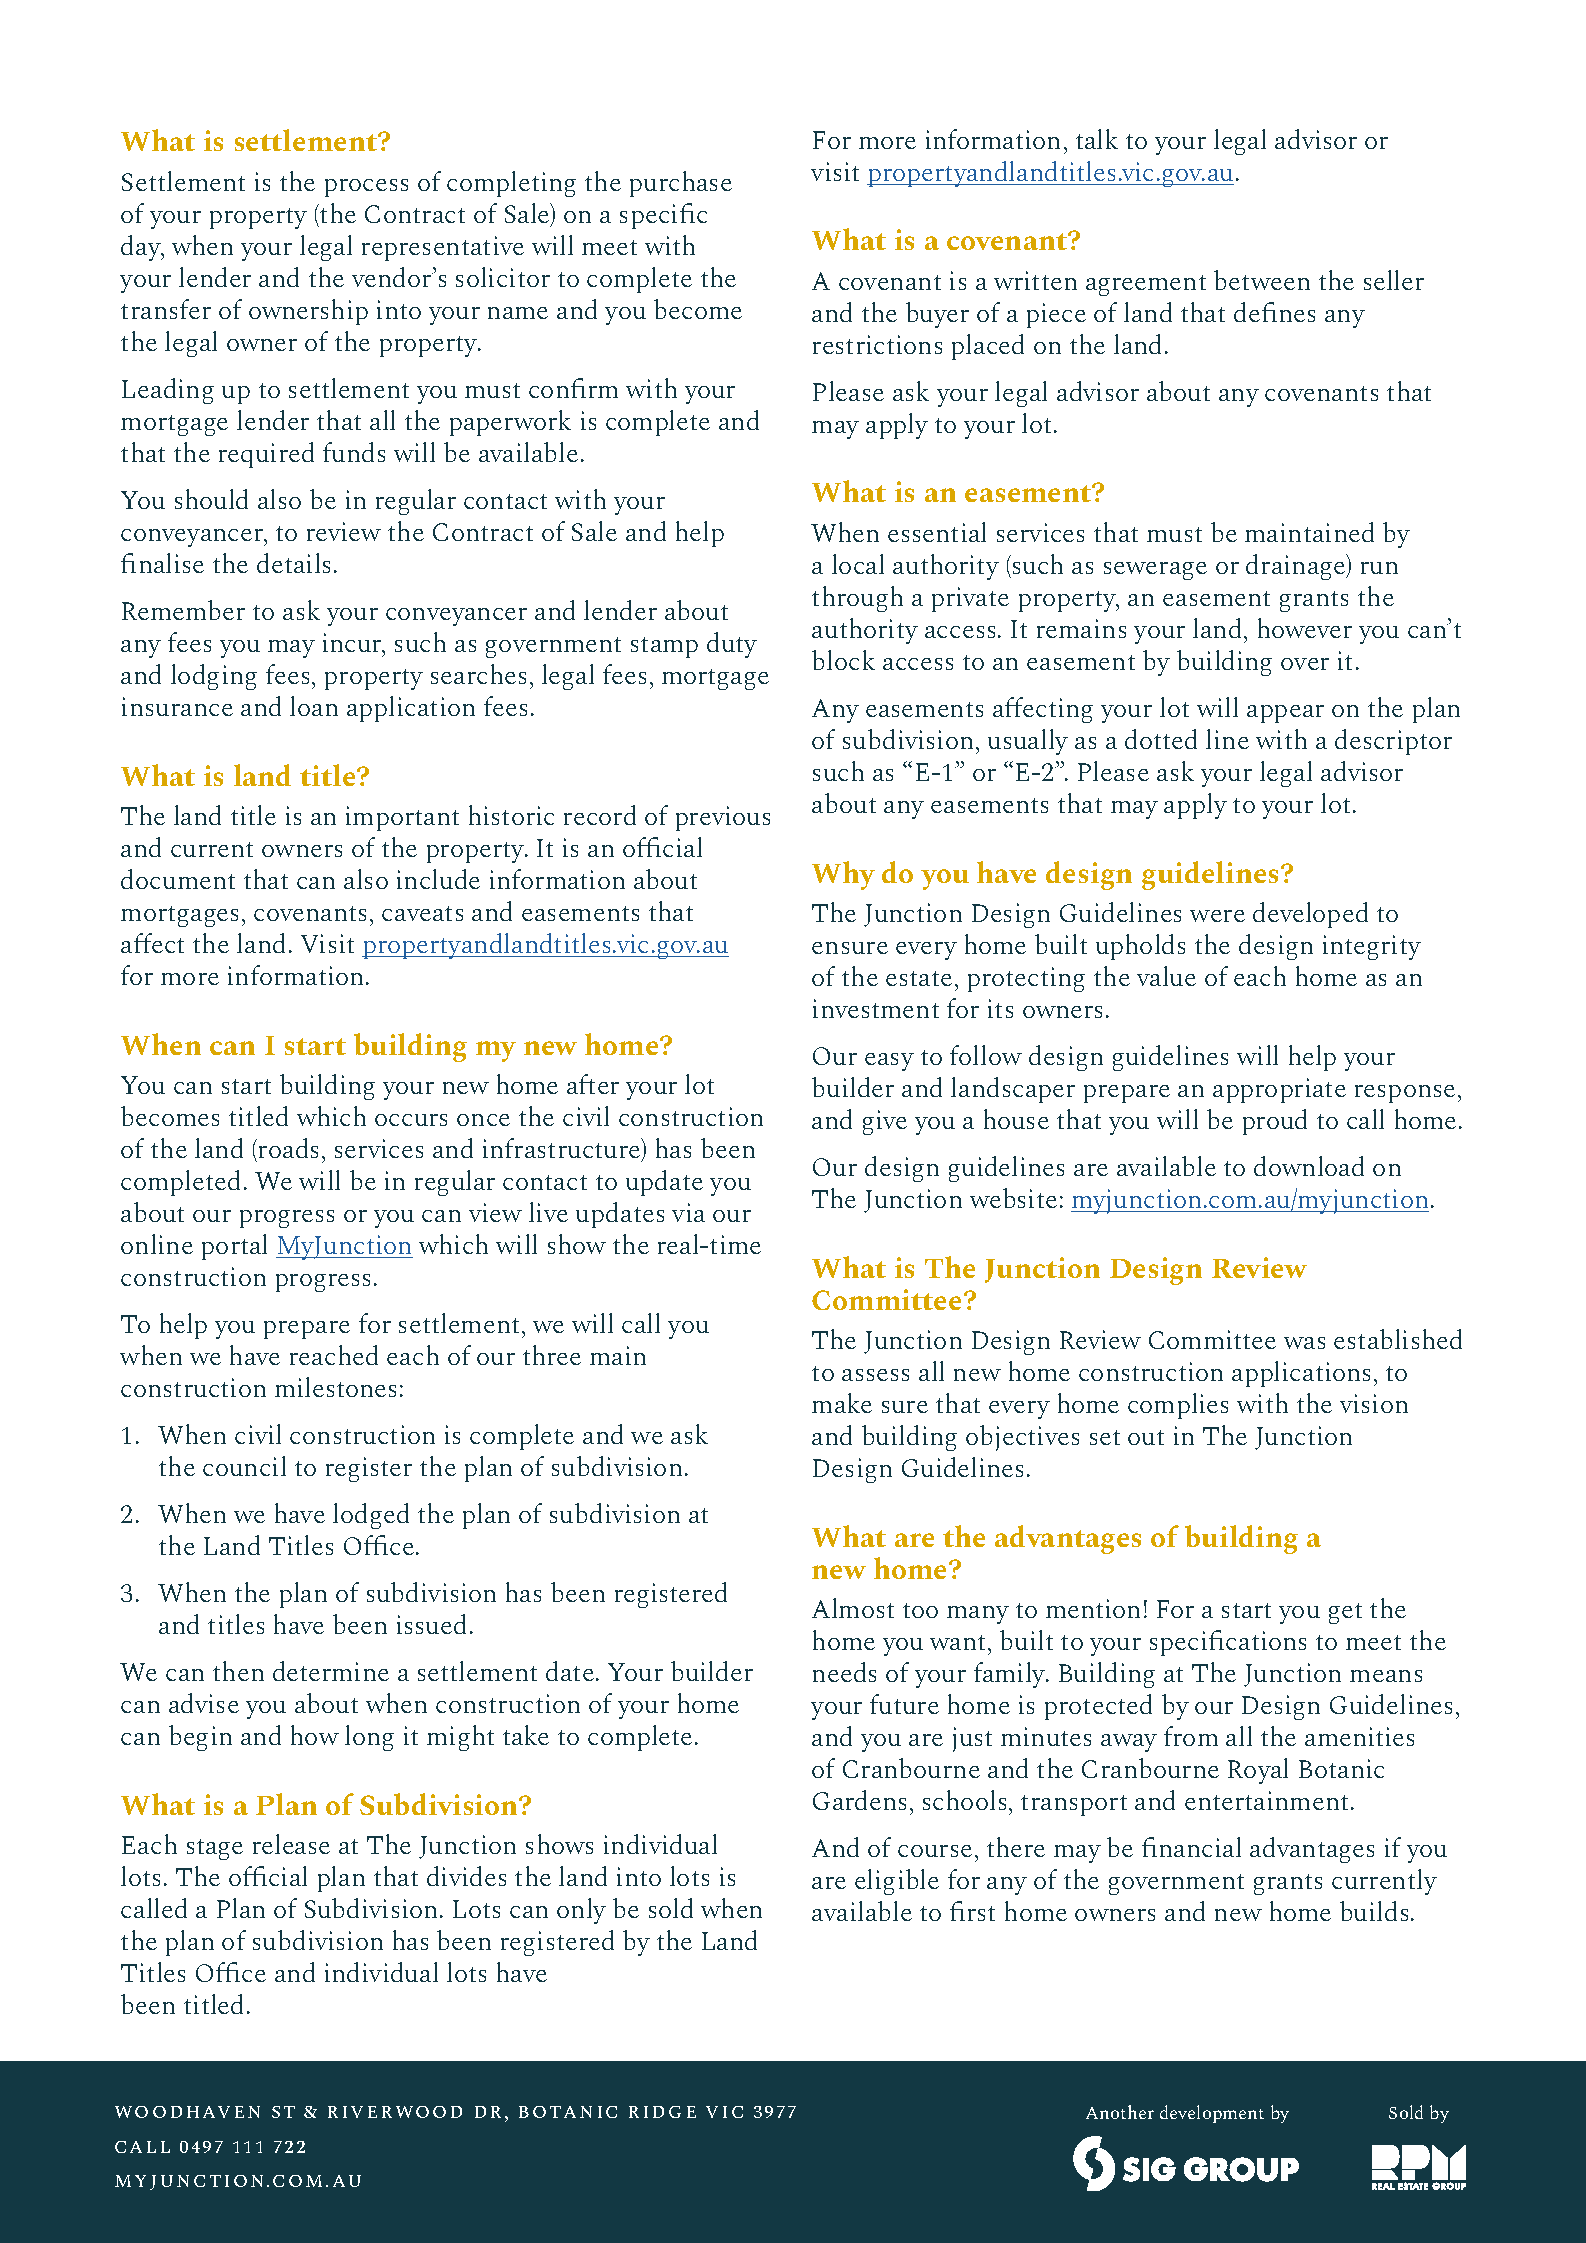  What do you see at coordinates (288, 1148) in the screenshot?
I see `roads` at bounding box center [288, 1148].
